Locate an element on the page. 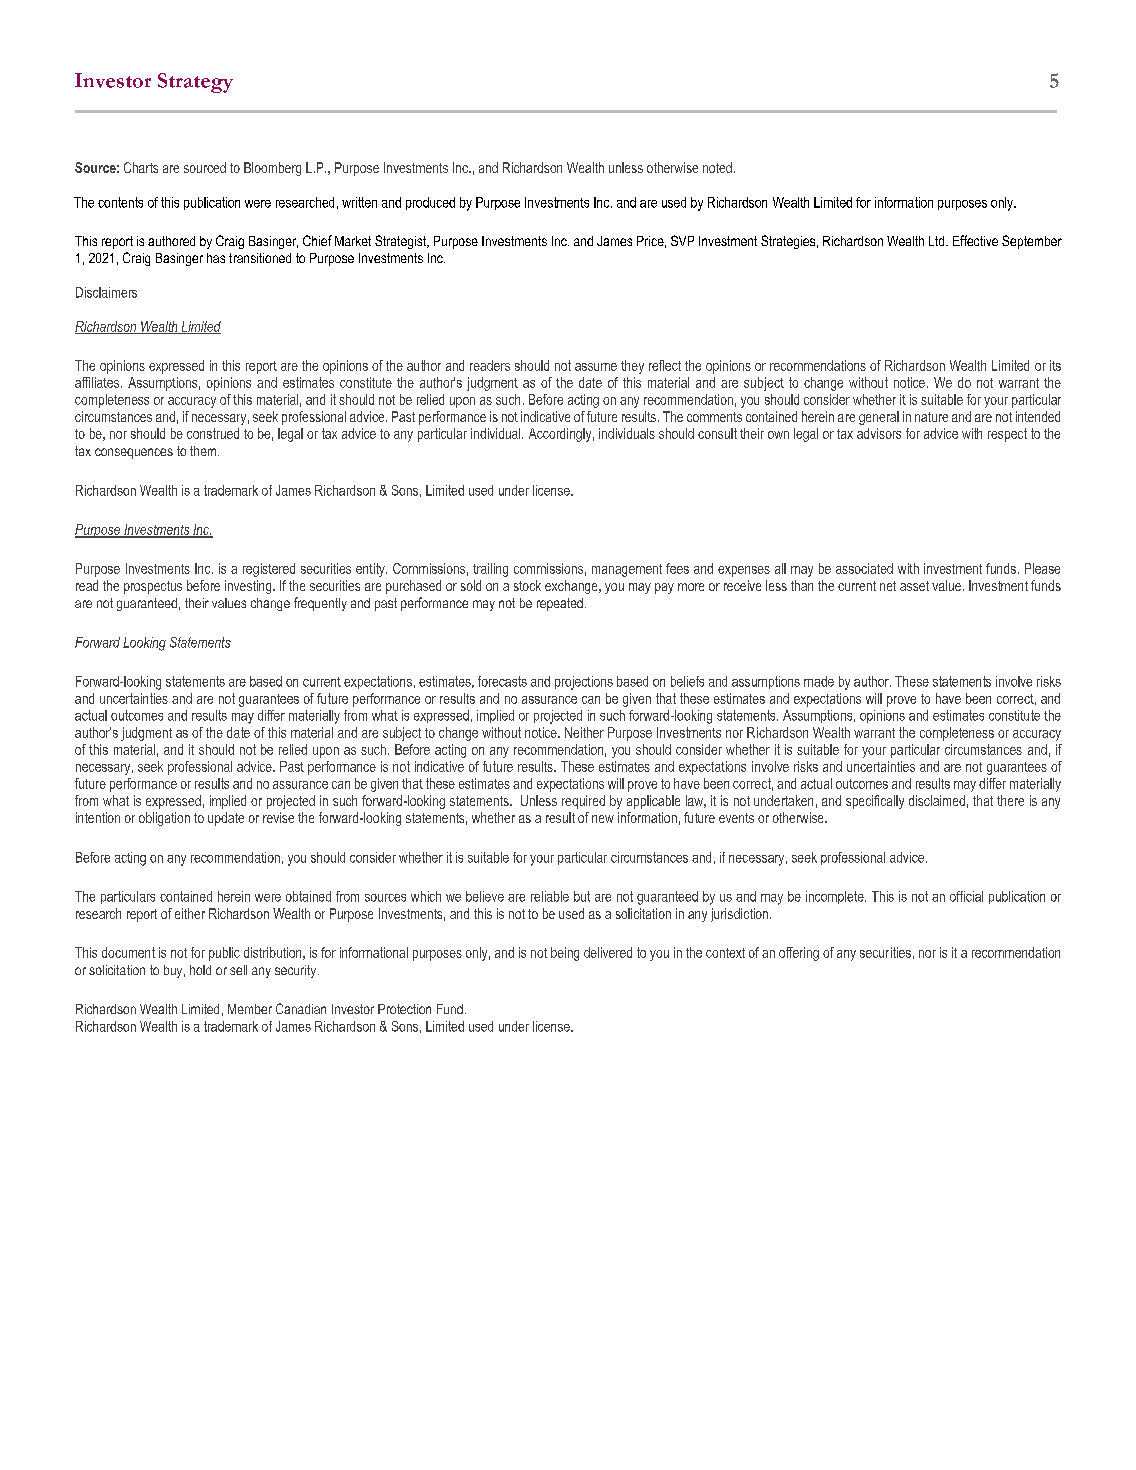 The width and height of the page is (1136, 1470). Strategy is located at coordinates (195, 83).
